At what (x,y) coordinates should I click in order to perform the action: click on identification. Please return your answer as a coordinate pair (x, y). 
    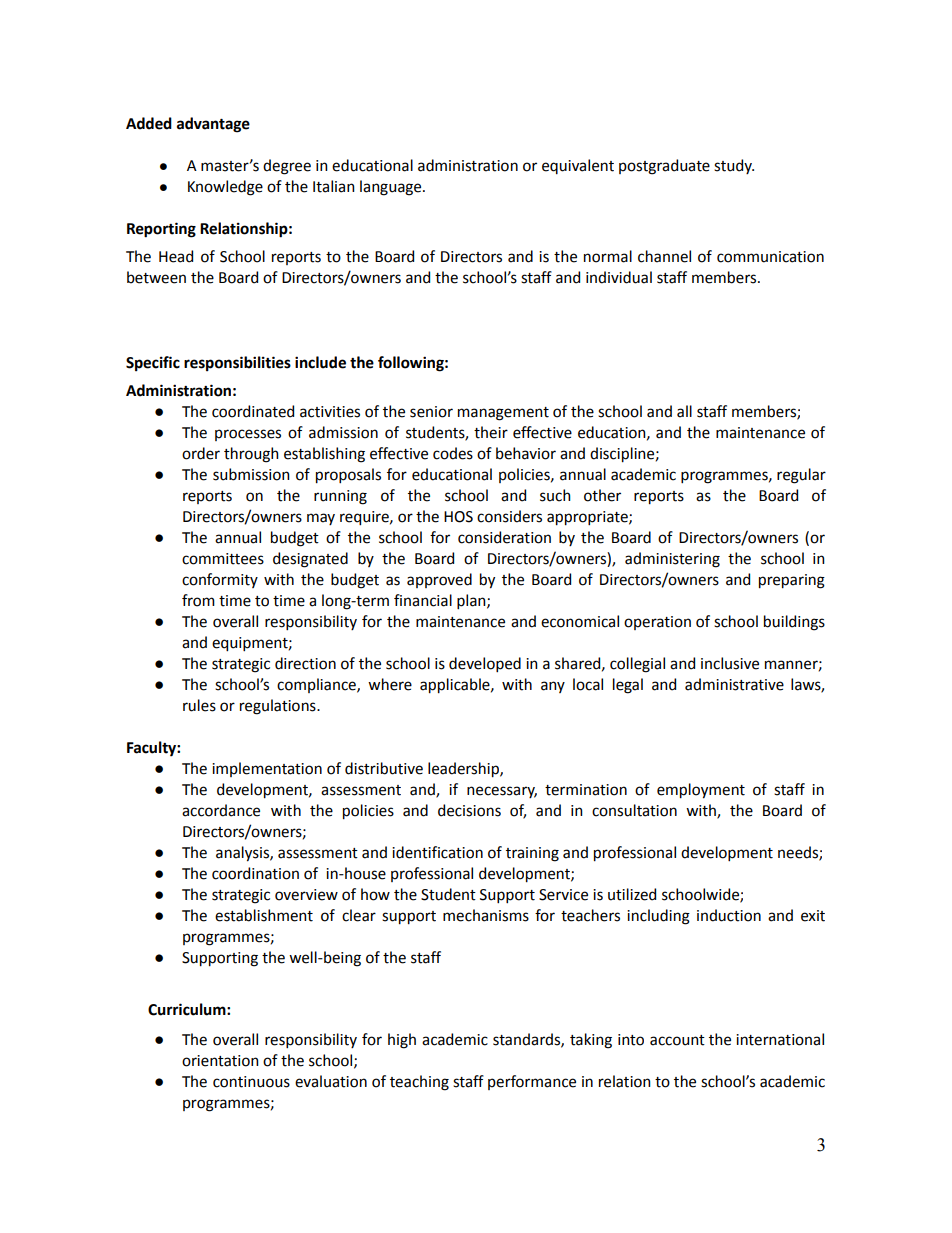
    Looking at the image, I should click on (437, 852).
